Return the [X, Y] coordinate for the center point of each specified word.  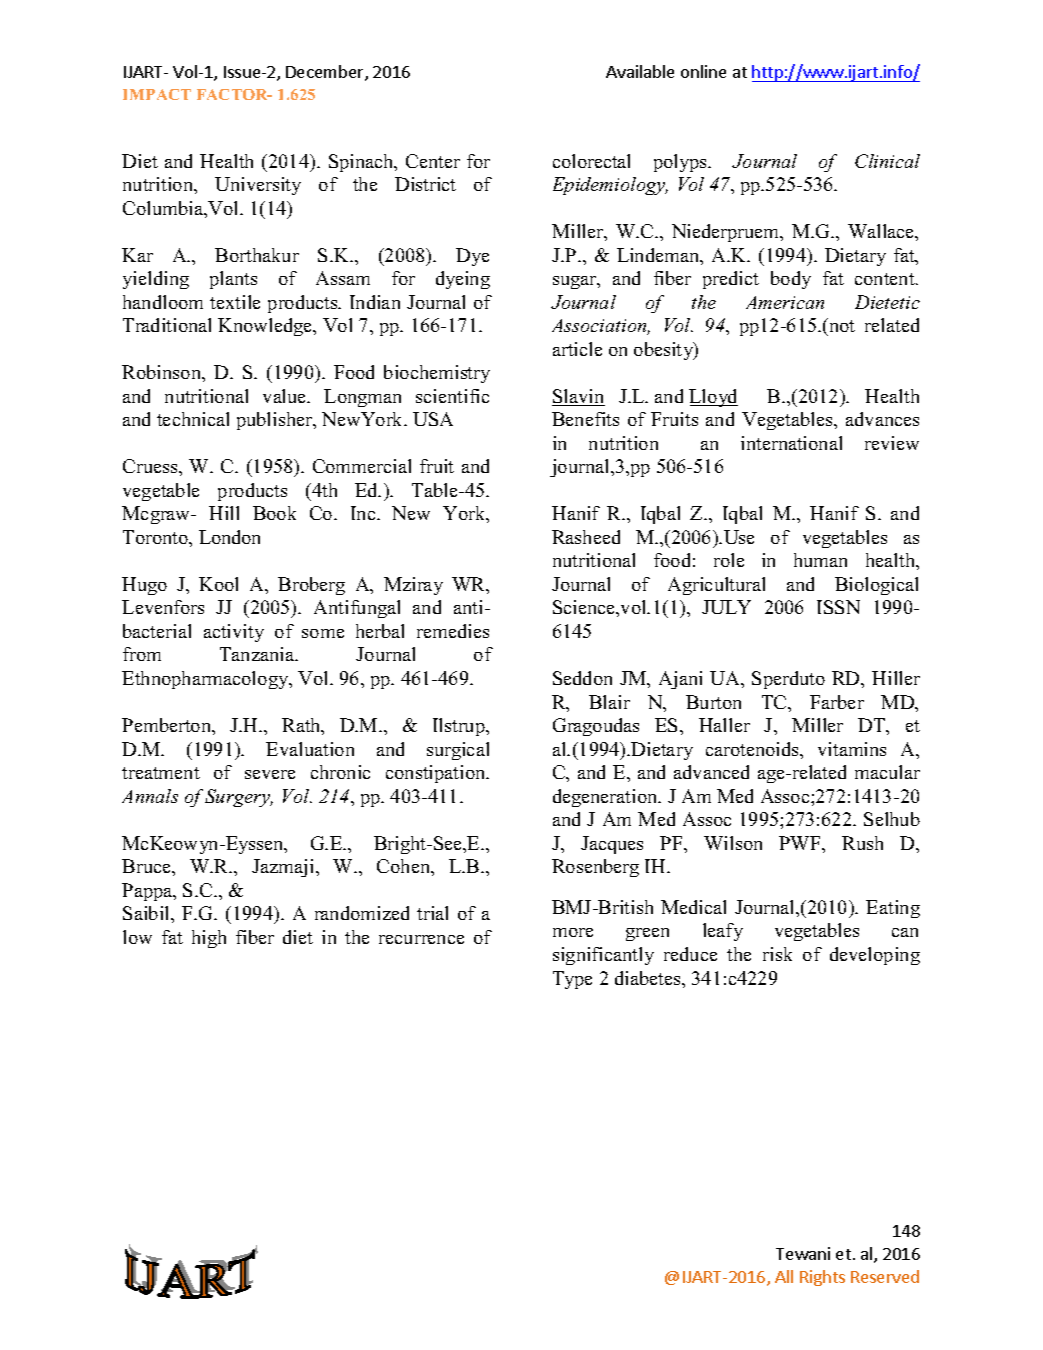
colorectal [591, 161]
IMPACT [157, 94]
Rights [822, 1278]
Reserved [885, 1276]
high [209, 939]
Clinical [887, 161]
